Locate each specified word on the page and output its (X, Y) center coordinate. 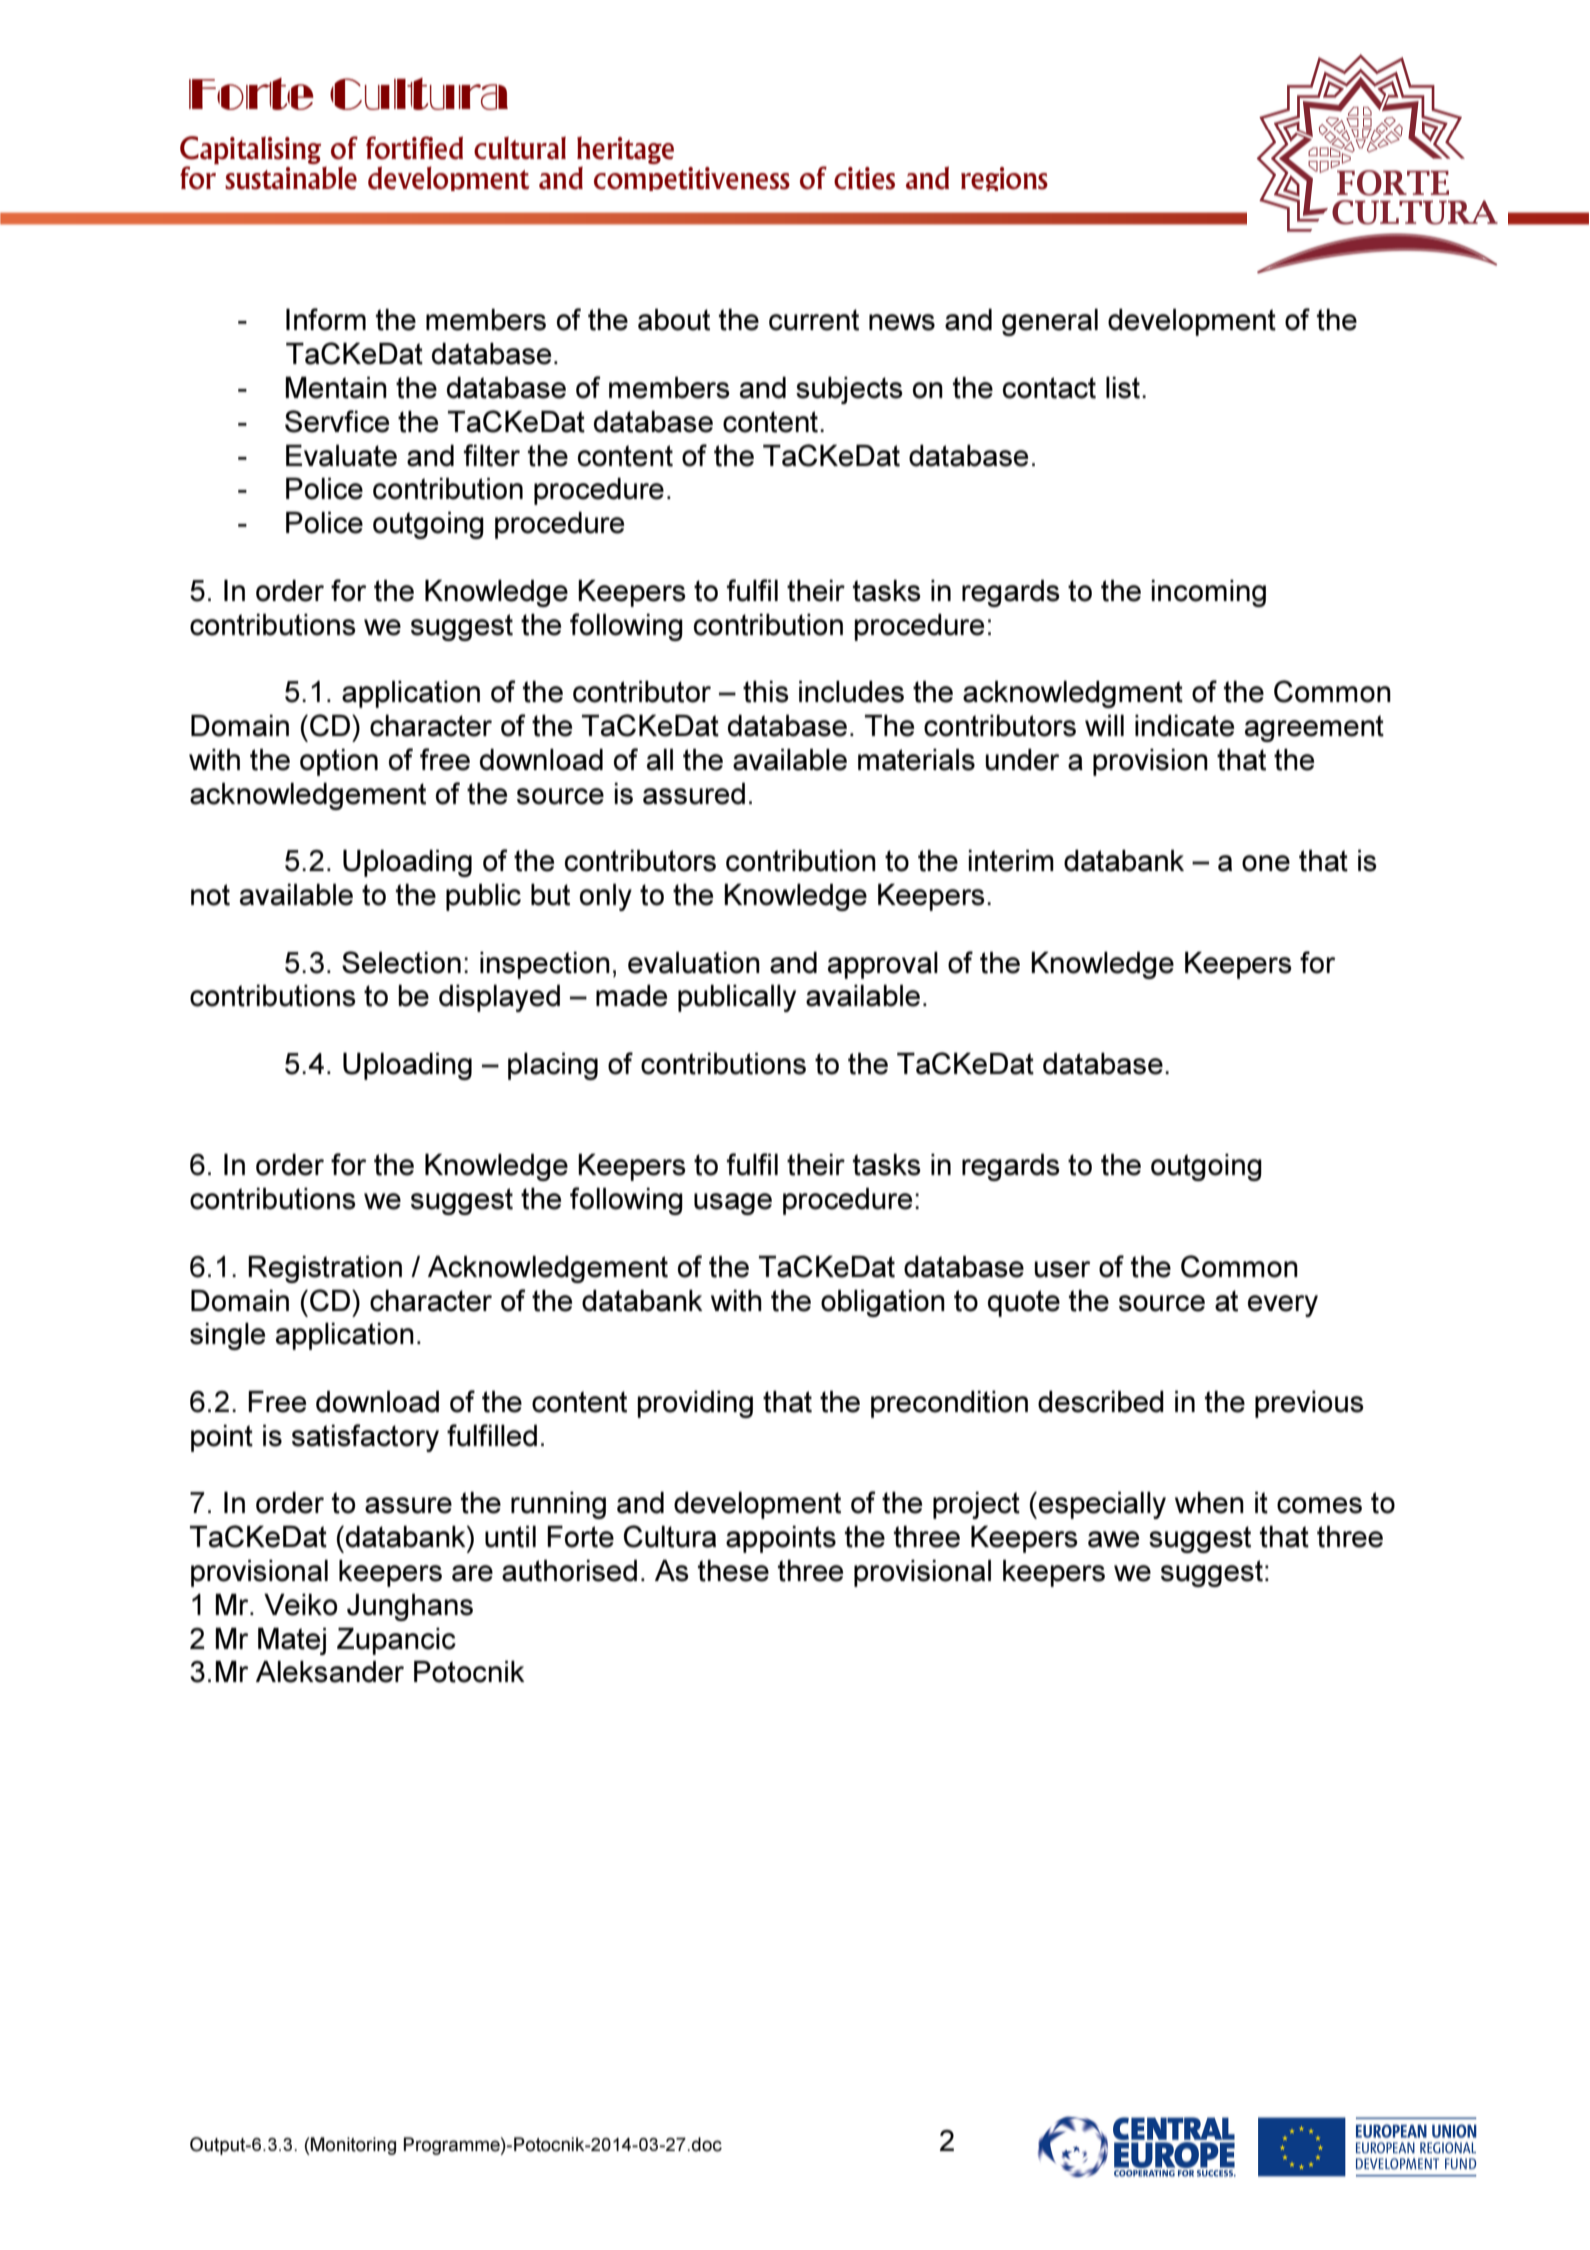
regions (1004, 179)
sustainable (291, 178)
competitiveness (692, 179)
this (766, 692)
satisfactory (365, 1438)
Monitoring (352, 2146)
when (1209, 1503)
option (339, 762)
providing (695, 1404)
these (733, 1571)
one (1266, 863)
